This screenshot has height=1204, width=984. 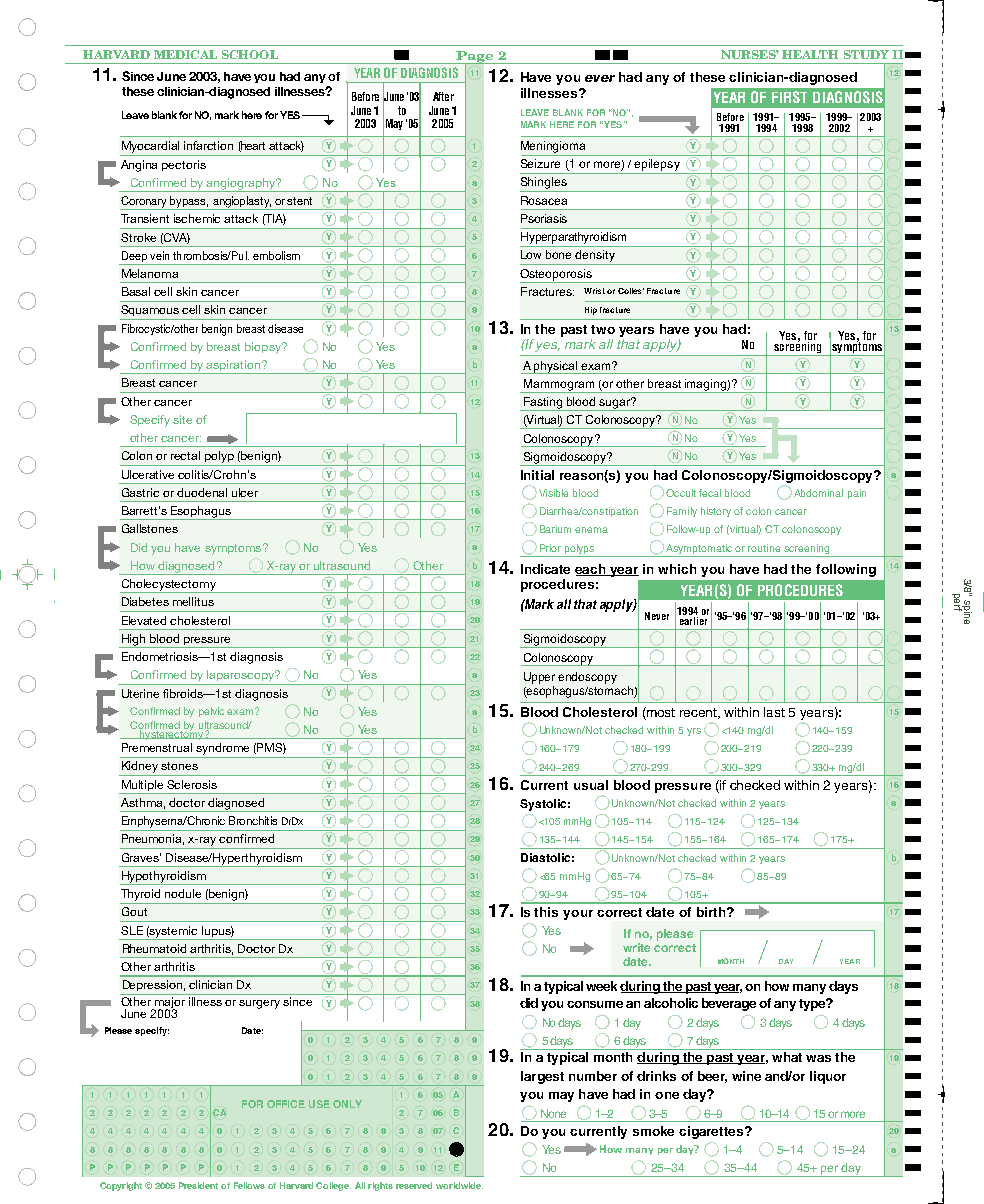 I want to click on Indicate, so click(x=545, y=569).
